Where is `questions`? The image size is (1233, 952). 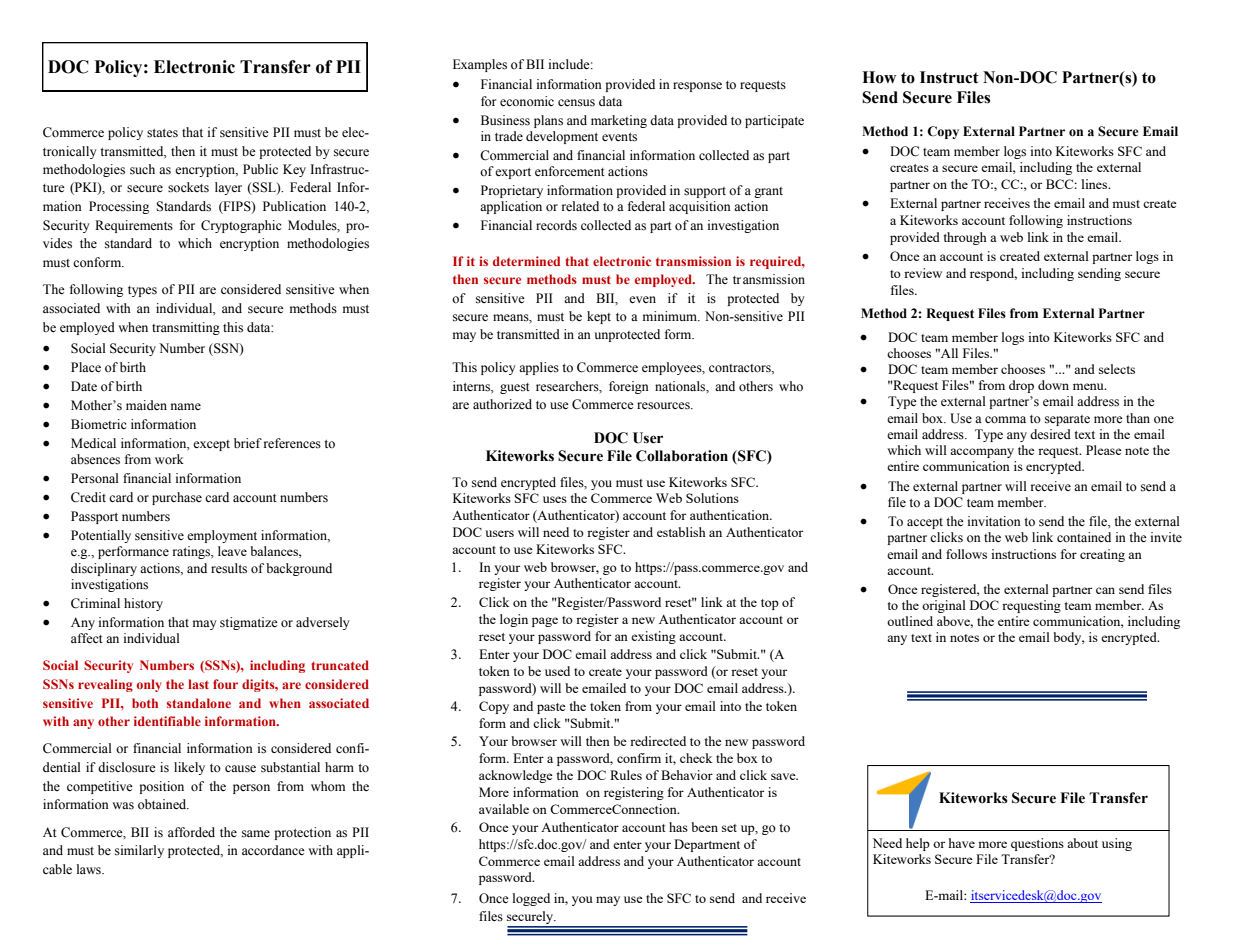 questions is located at coordinates (1037, 844).
